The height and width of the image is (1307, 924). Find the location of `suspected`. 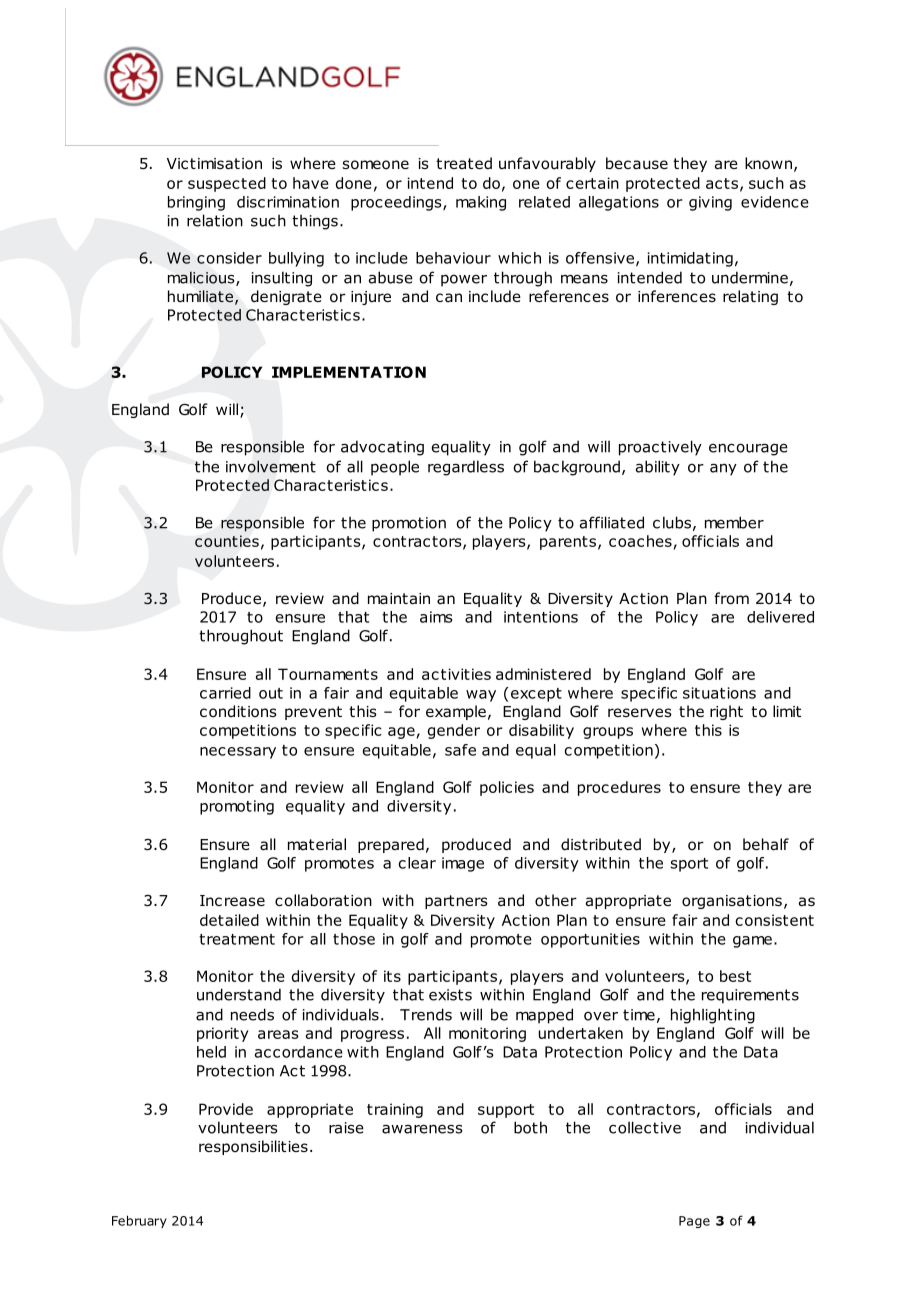

suspected is located at coordinates (227, 184).
